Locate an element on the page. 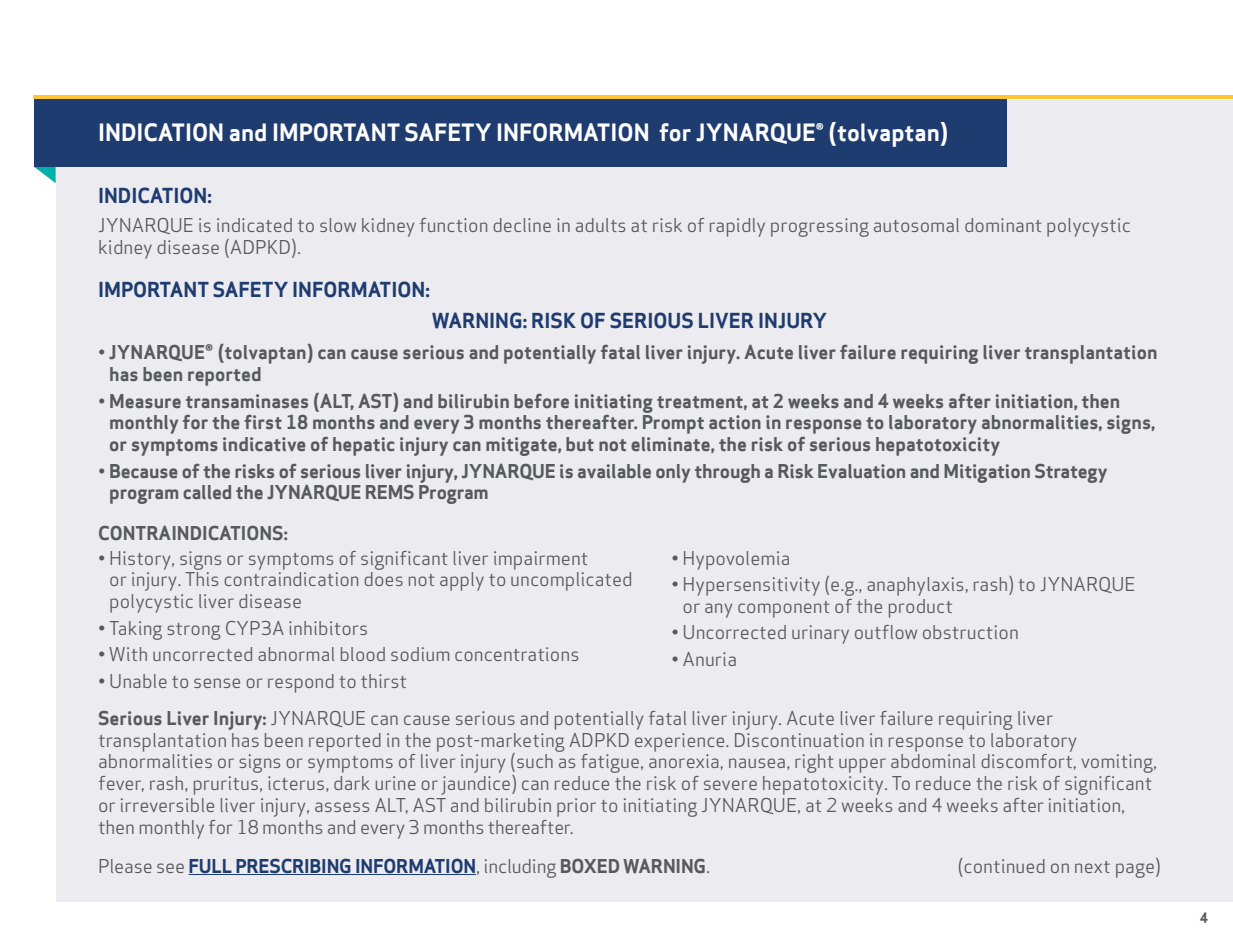 This page has width=1233, height=952. dominant is located at coordinates (1003, 225).
